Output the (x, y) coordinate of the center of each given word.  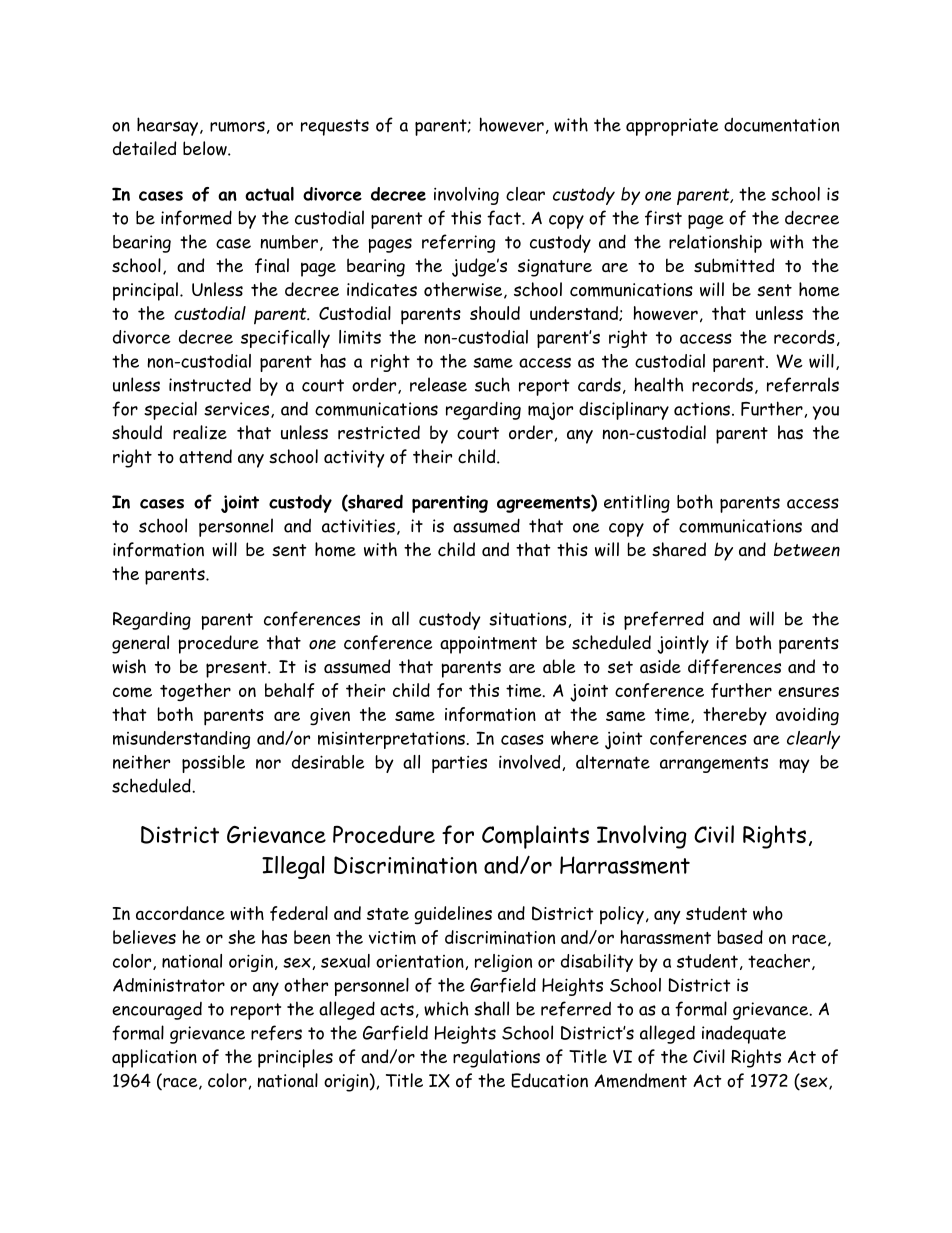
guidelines (453, 915)
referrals (803, 385)
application (154, 1058)
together (195, 692)
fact (505, 218)
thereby (735, 716)
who (768, 913)
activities (358, 526)
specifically (285, 339)
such (492, 384)
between (807, 549)
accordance (180, 913)
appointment (488, 645)
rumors (237, 126)
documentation (781, 125)
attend (205, 456)
